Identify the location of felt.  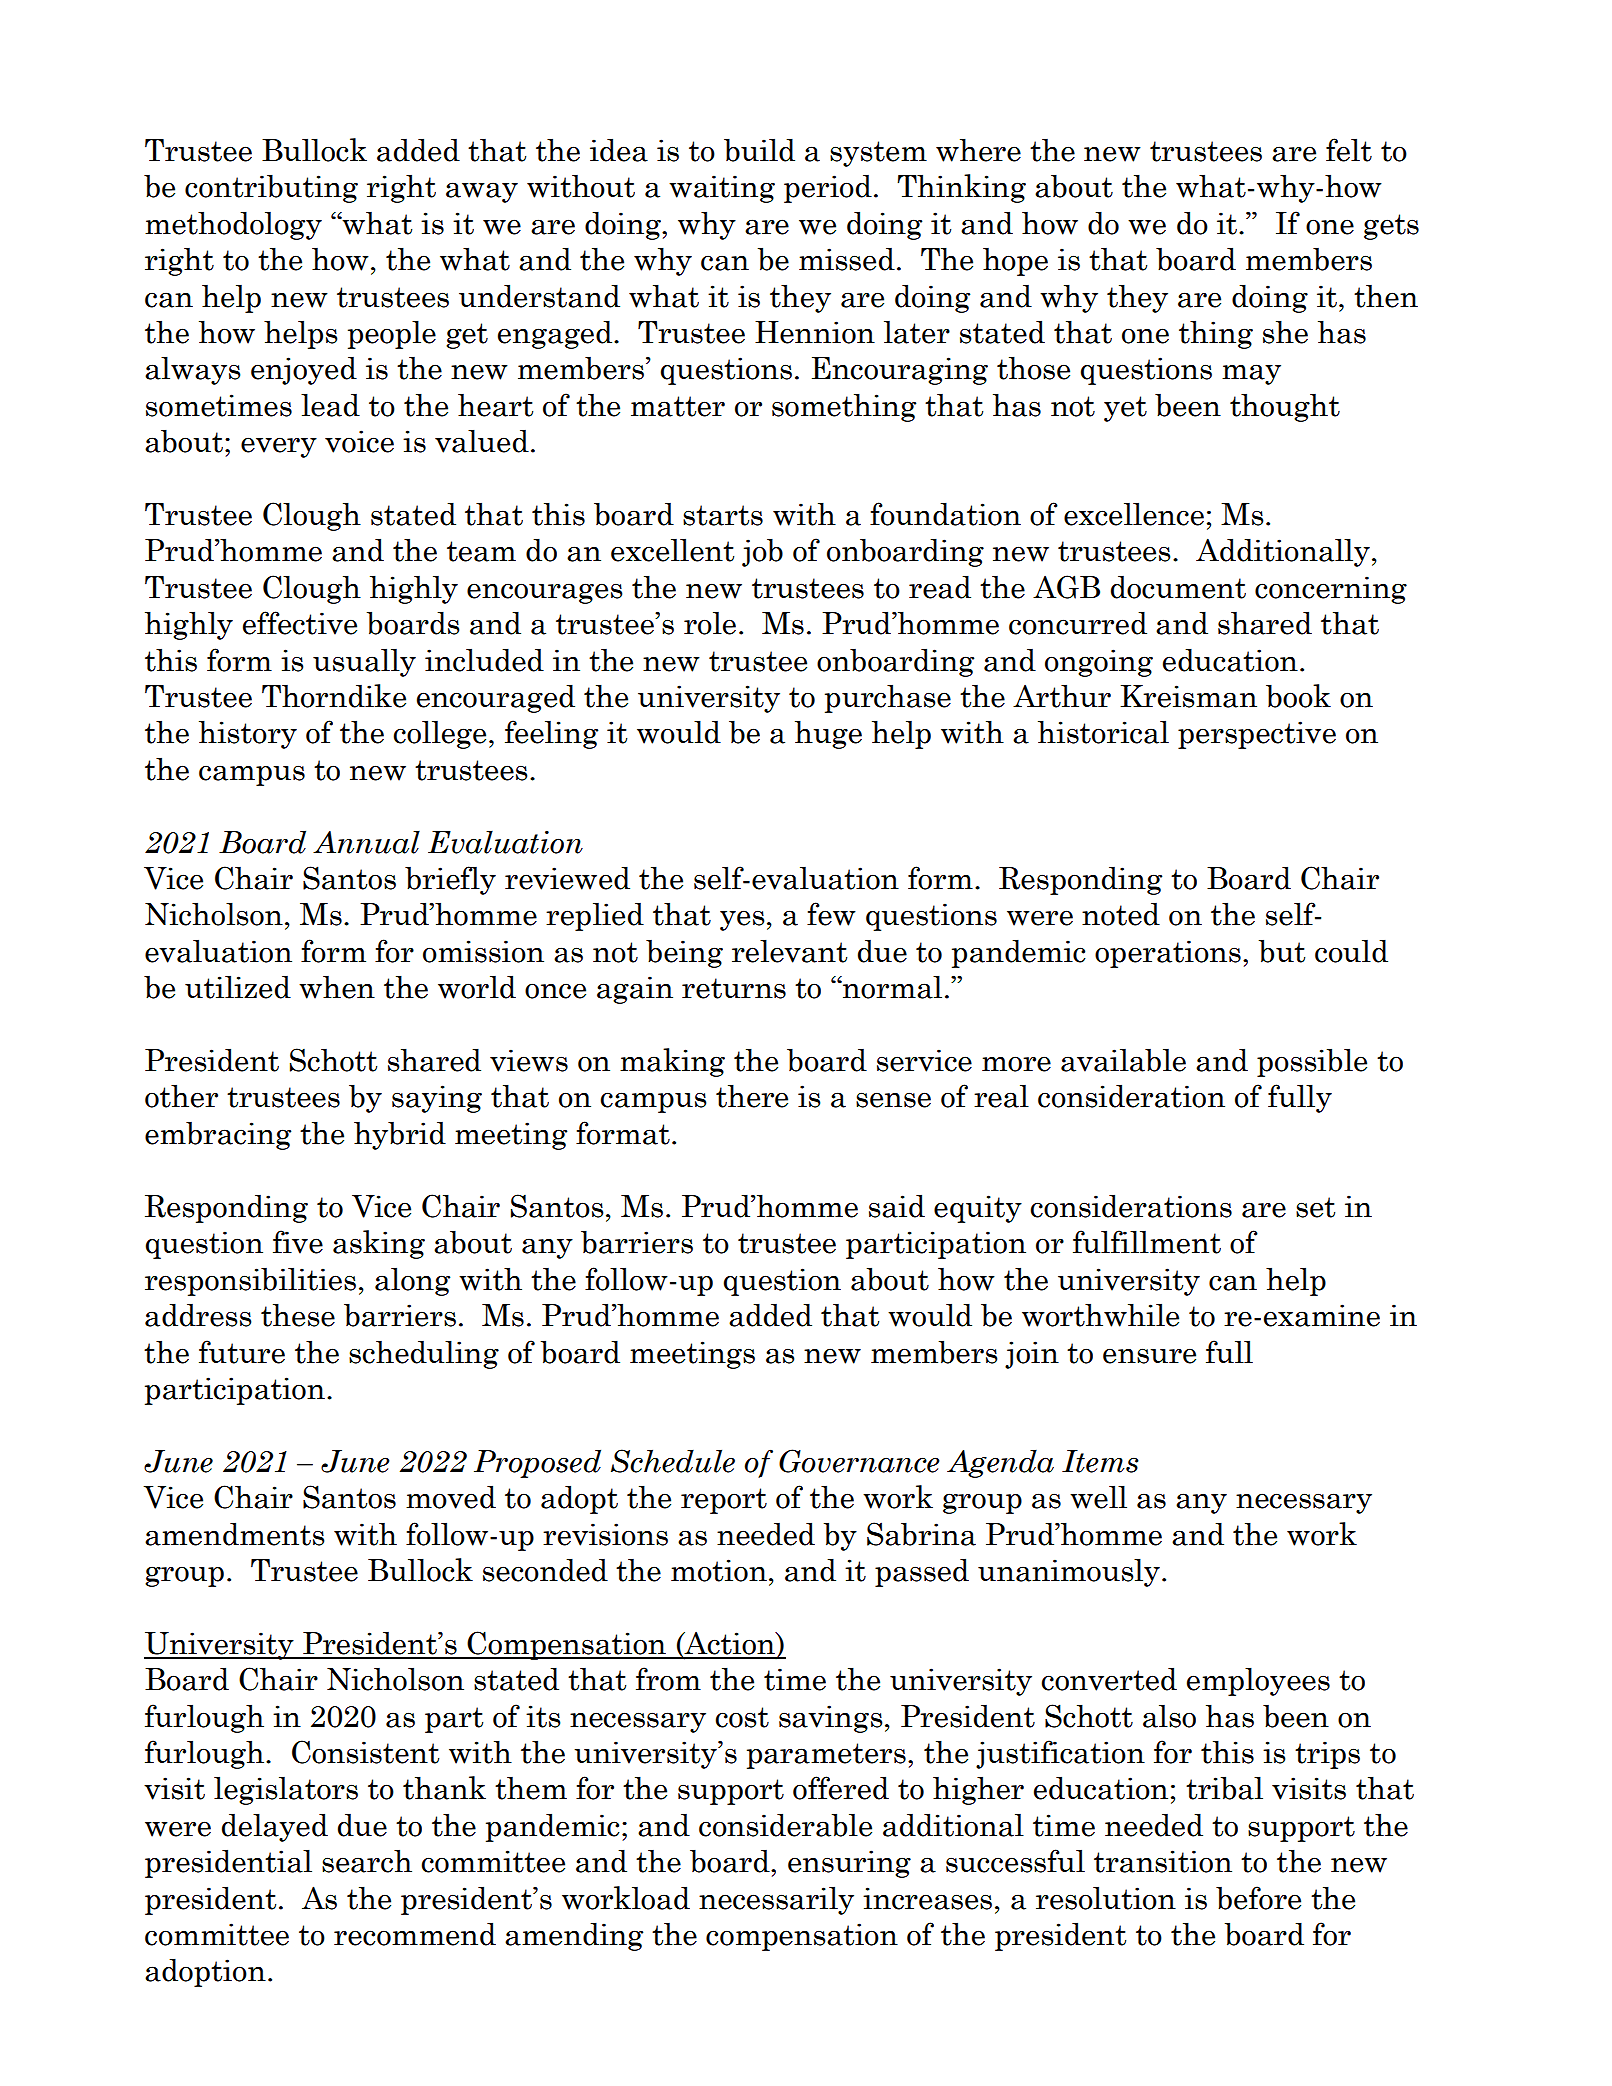
(1349, 150).
